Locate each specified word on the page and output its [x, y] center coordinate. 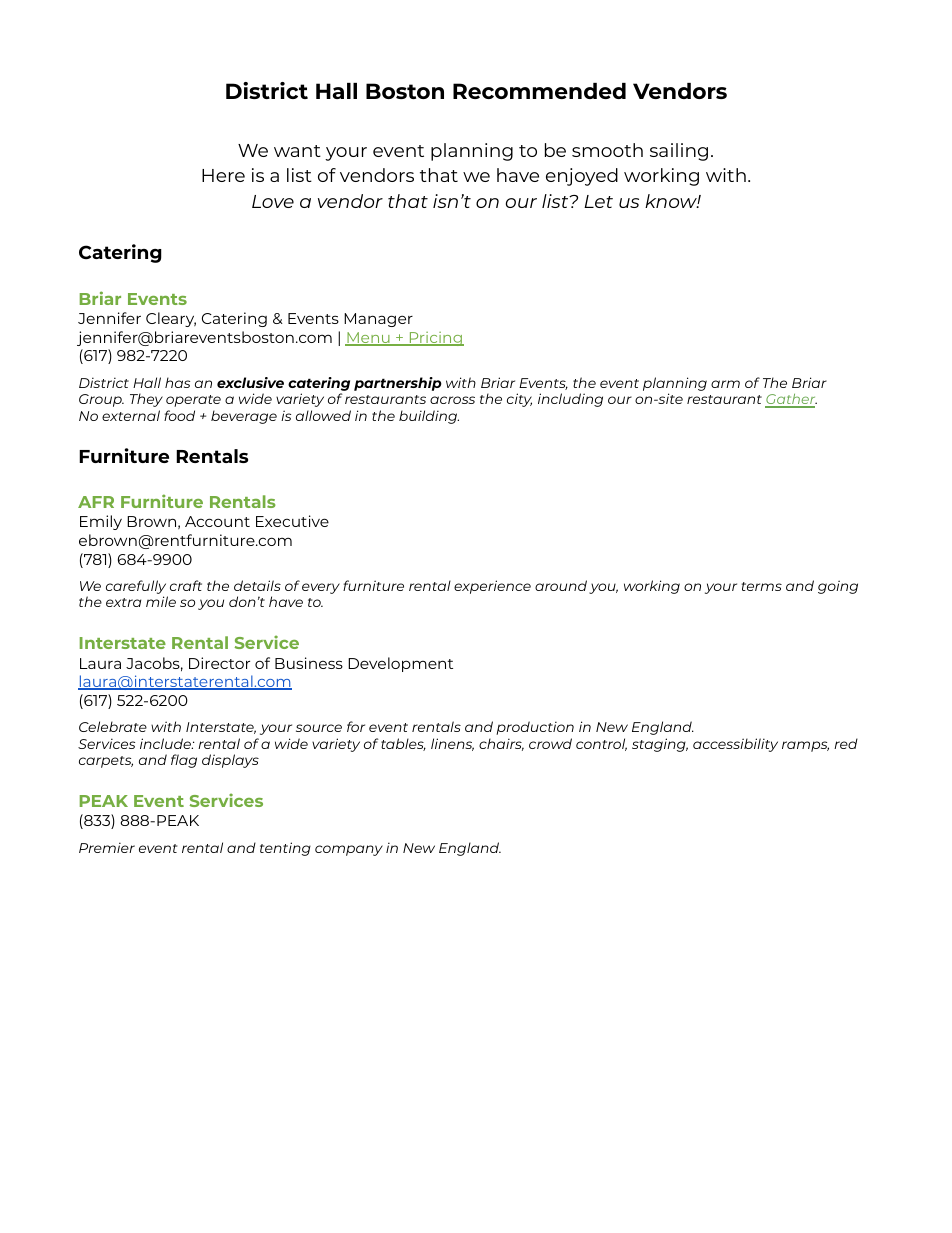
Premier [107, 847]
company [349, 850]
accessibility [735, 745]
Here [223, 175]
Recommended [539, 91]
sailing [679, 152]
